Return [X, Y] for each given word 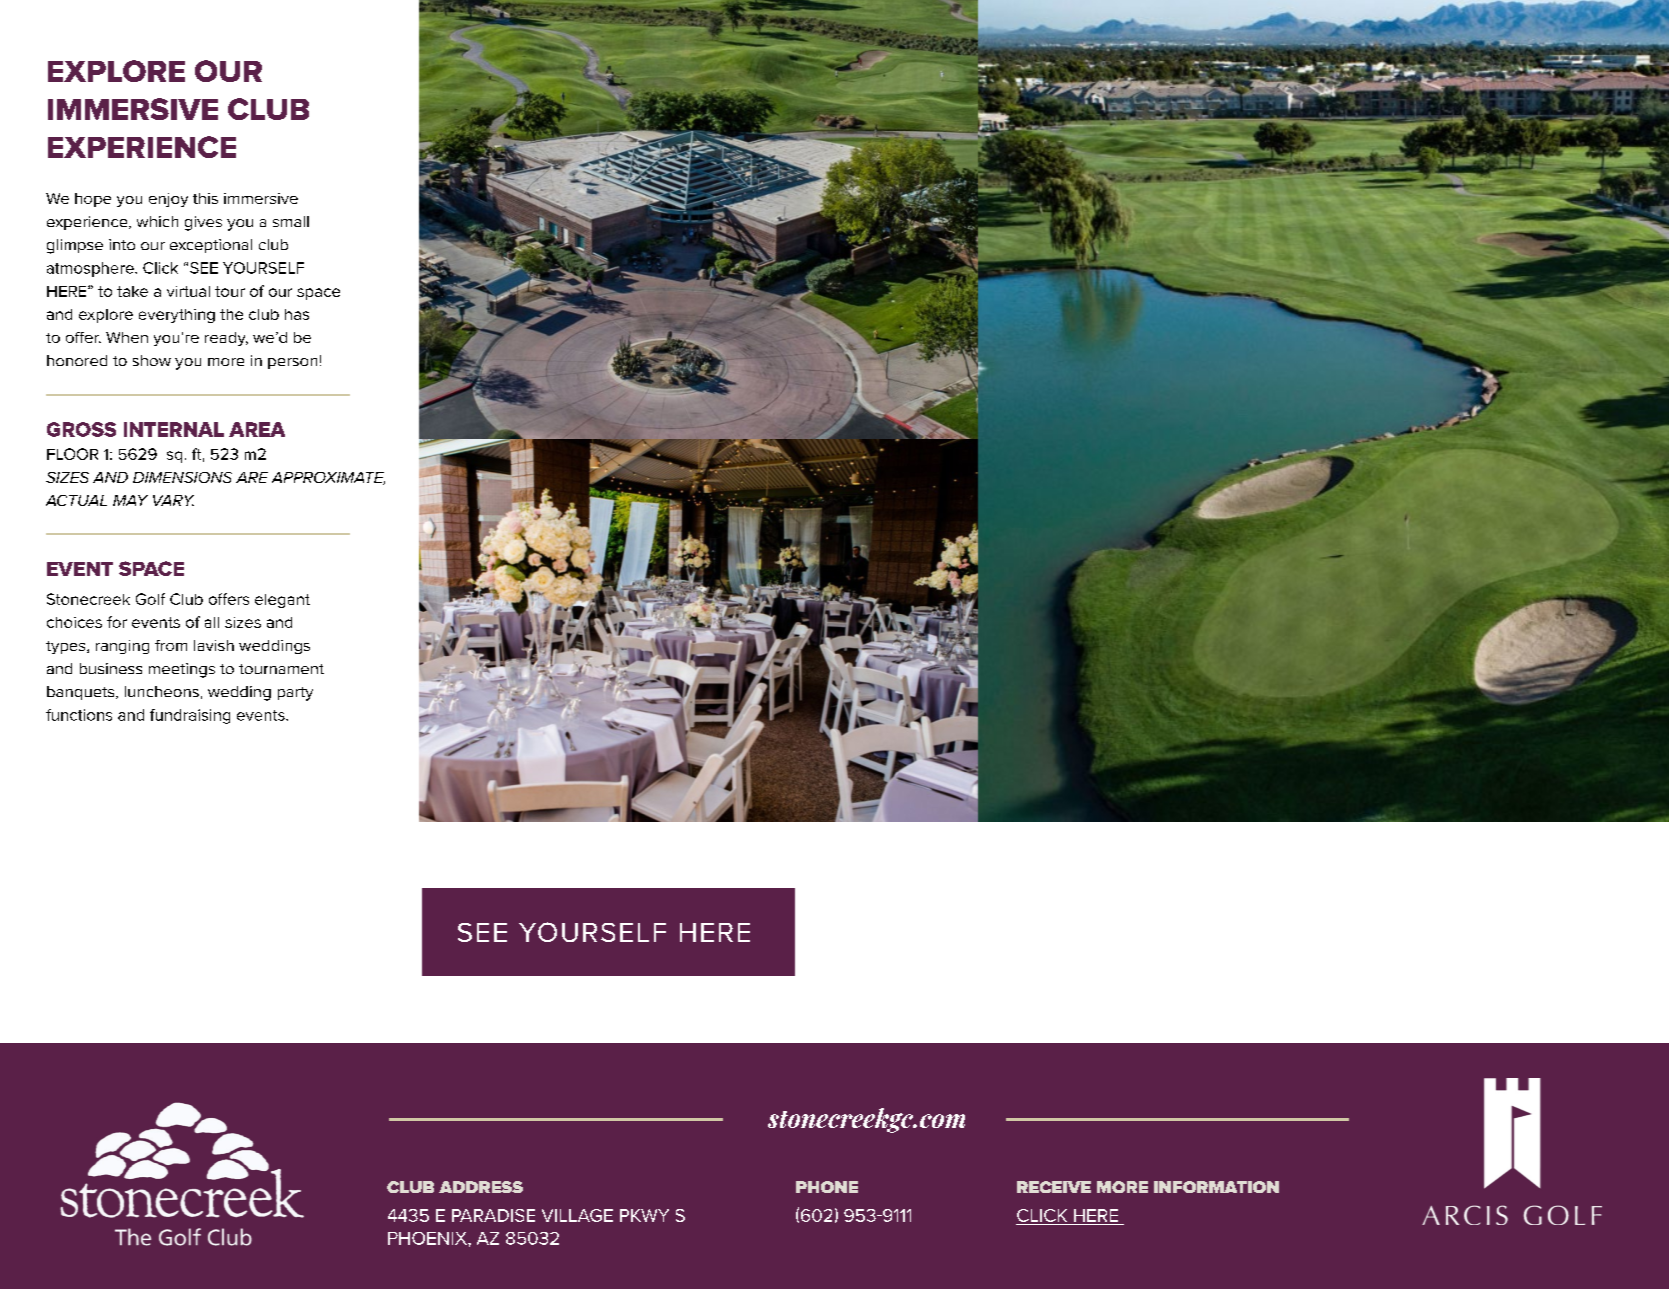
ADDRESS [481, 1187]
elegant [282, 601]
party [295, 694]
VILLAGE [577, 1215]
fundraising [190, 716]
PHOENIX [428, 1238]
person [292, 363]
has [297, 314]
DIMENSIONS [182, 477]
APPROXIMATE [328, 478]
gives [203, 223]
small [291, 221]
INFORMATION [1216, 1187]
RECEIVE [1054, 1187]
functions [79, 715]
